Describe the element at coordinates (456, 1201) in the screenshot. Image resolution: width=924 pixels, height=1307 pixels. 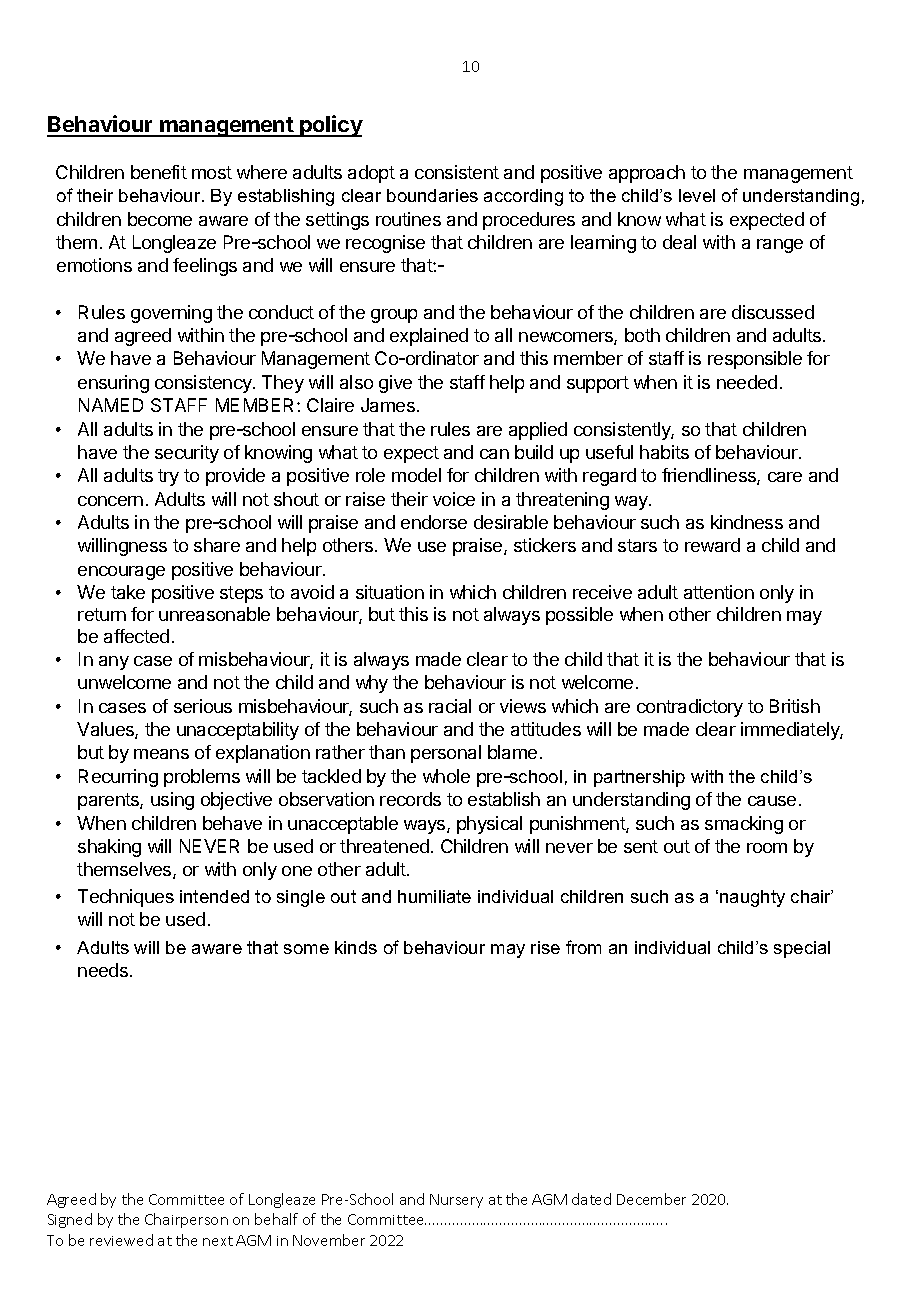
I see `Nursery` at that location.
